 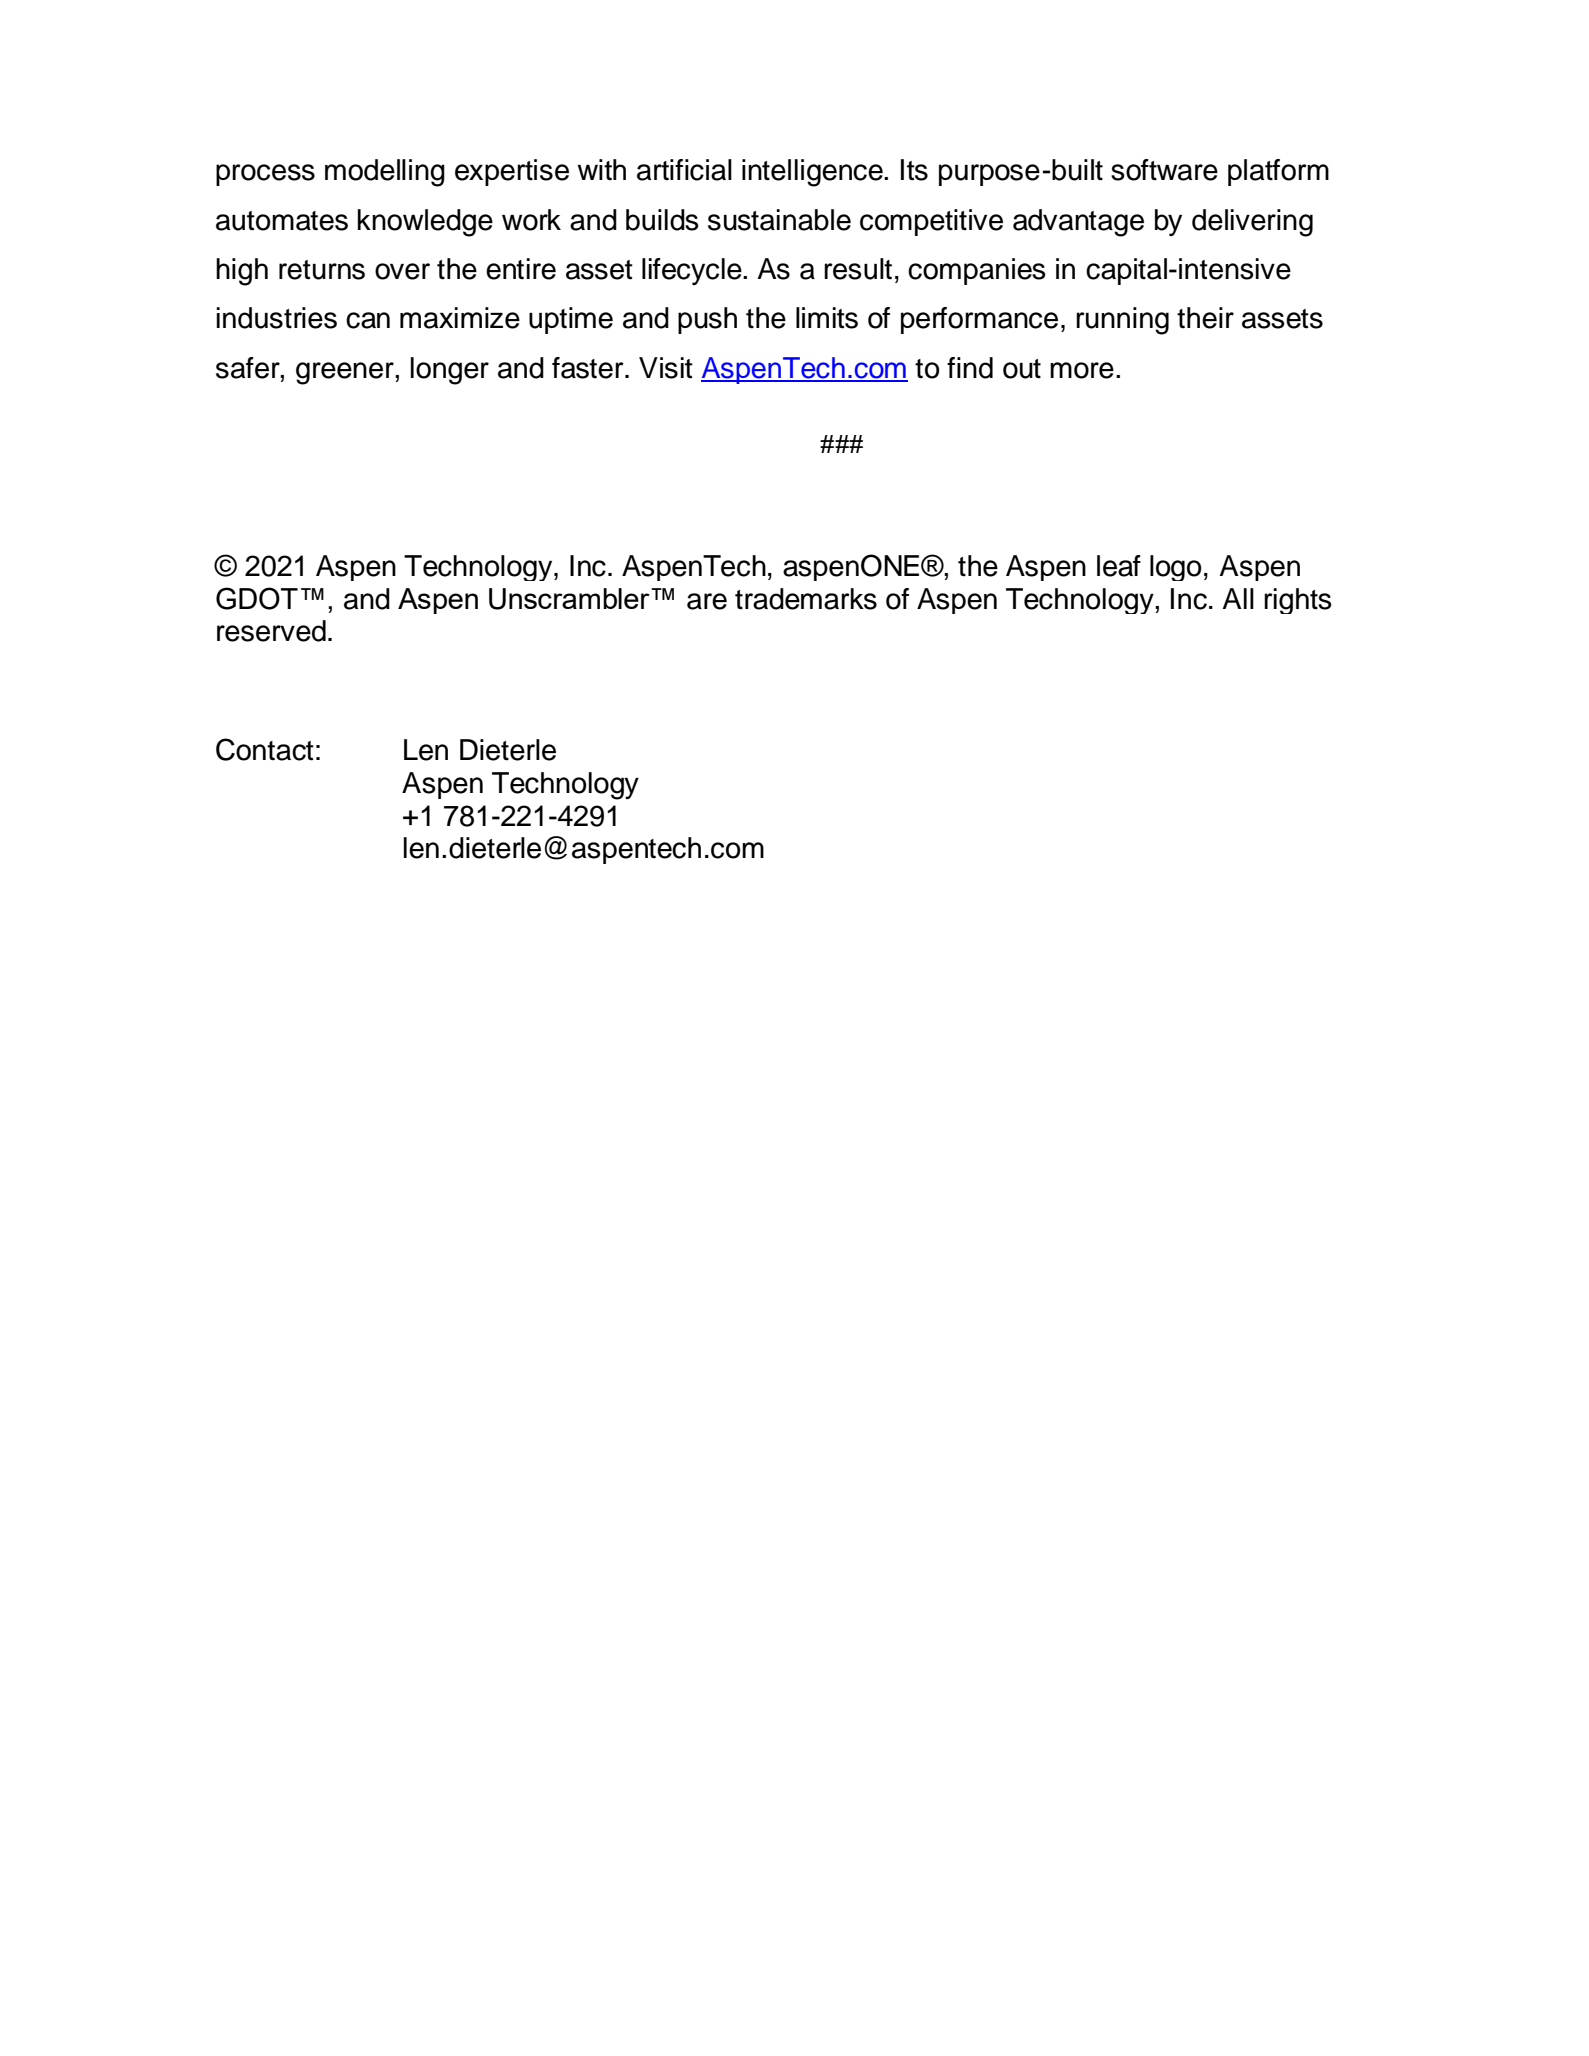 What do you see at coordinates (265, 749) in the image?
I see `Contact` at bounding box center [265, 749].
